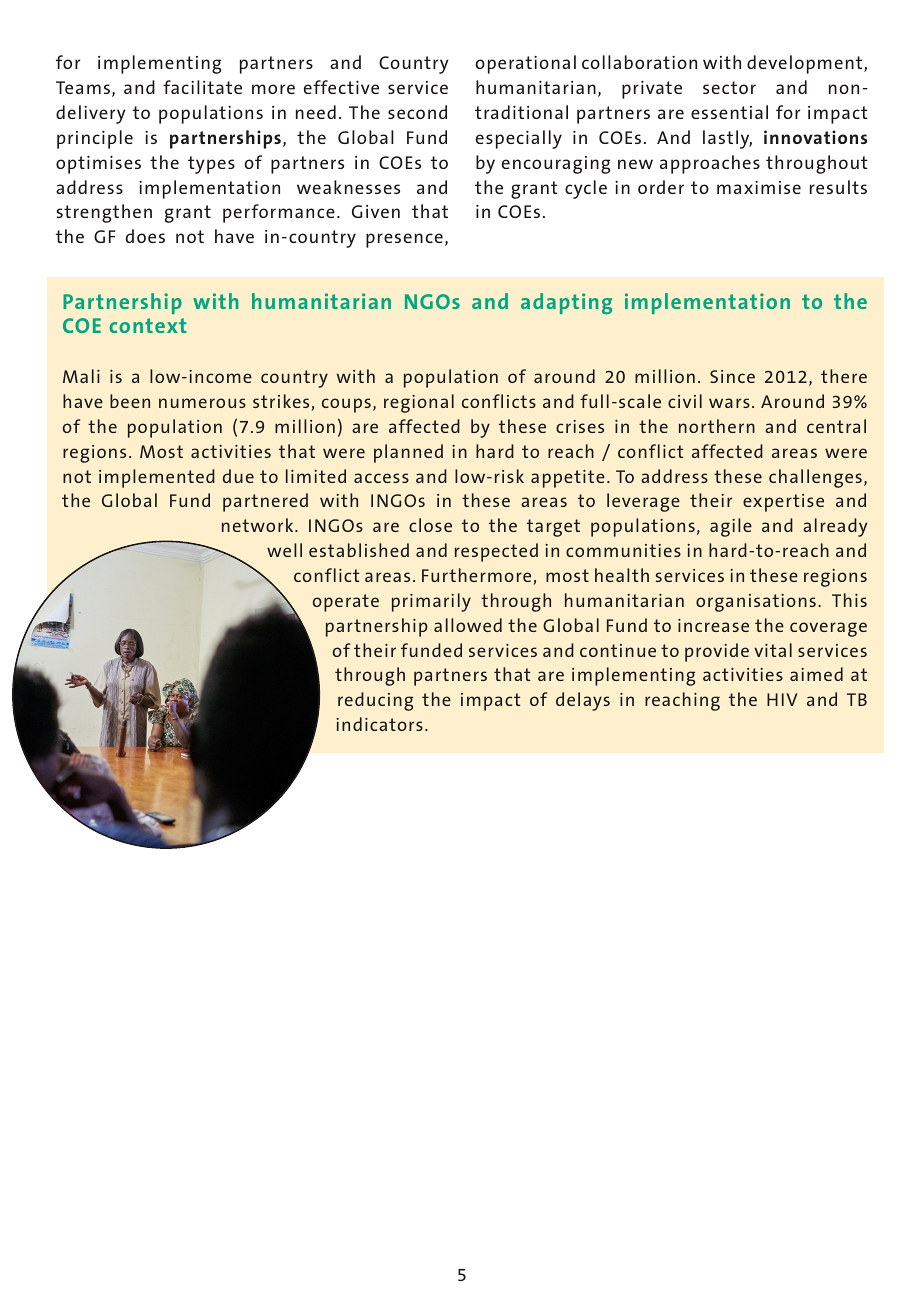  Describe the element at coordinates (145, 236) in the screenshot. I see `does` at that location.
